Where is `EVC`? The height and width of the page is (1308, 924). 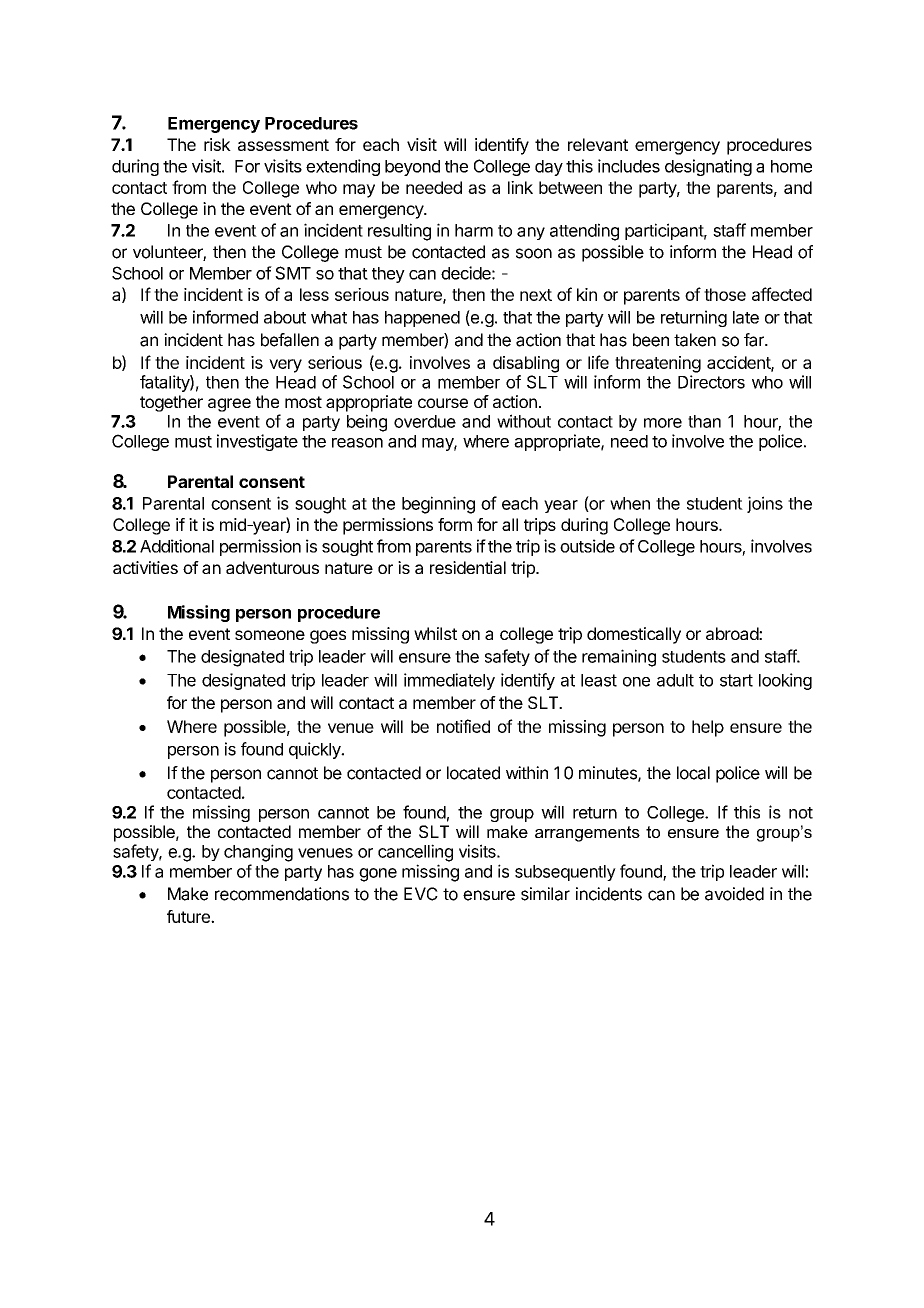 EVC is located at coordinates (421, 894).
